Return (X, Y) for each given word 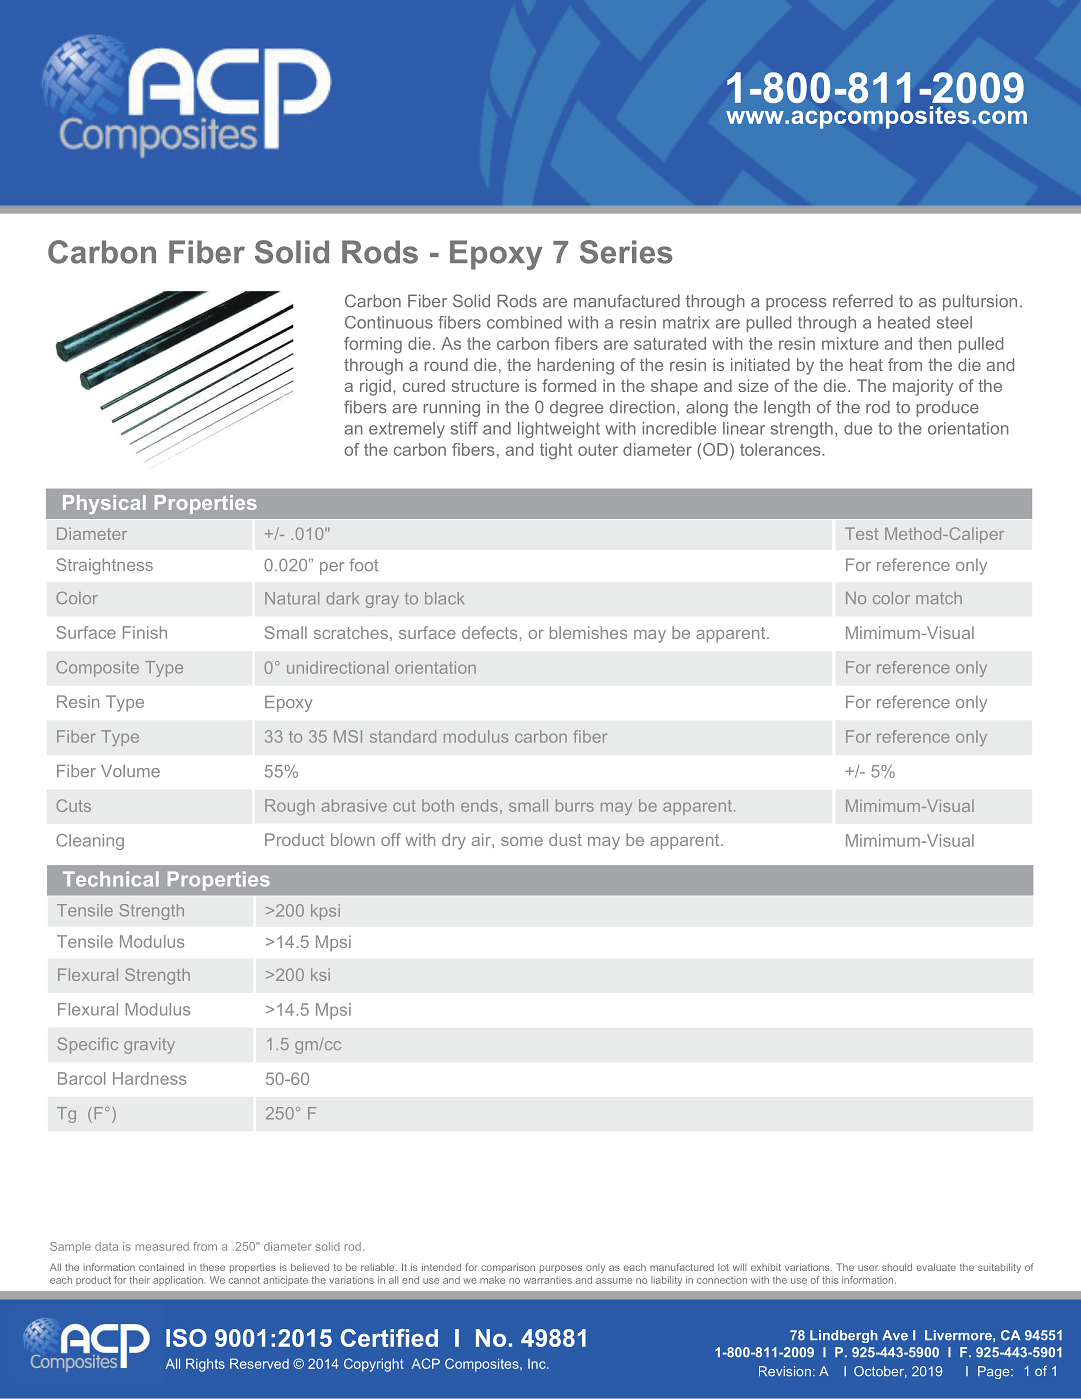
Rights (205, 1365)
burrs (575, 805)
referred (863, 301)
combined (524, 322)
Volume (130, 771)
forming (373, 345)
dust (565, 839)
